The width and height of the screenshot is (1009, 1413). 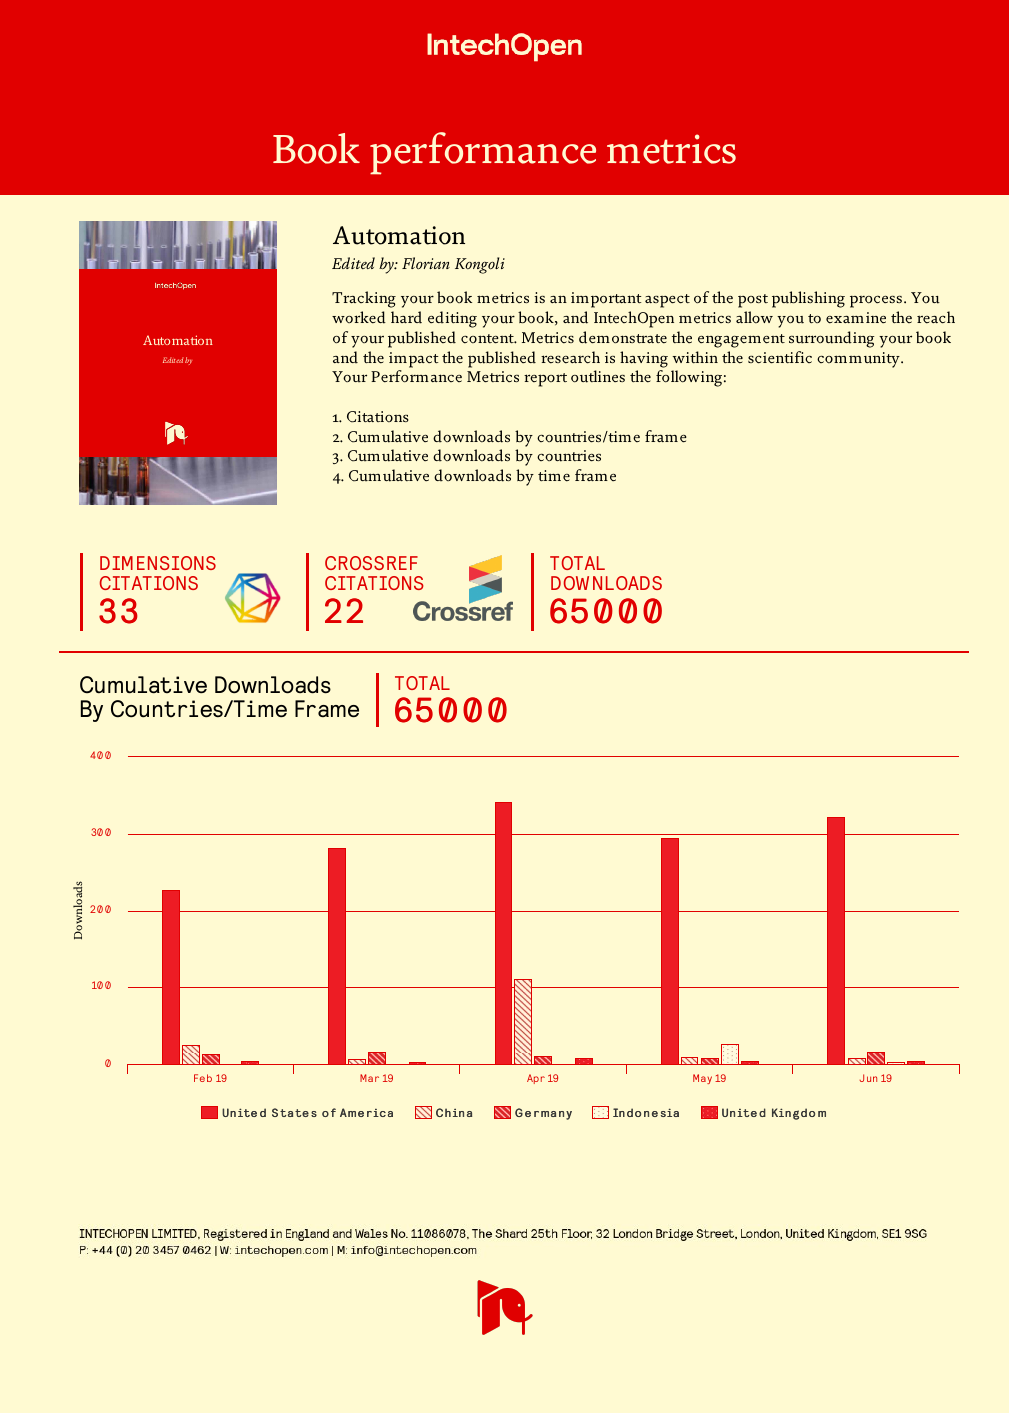 What do you see at coordinates (536, 1079) in the screenshot?
I see `Apr` at bounding box center [536, 1079].
